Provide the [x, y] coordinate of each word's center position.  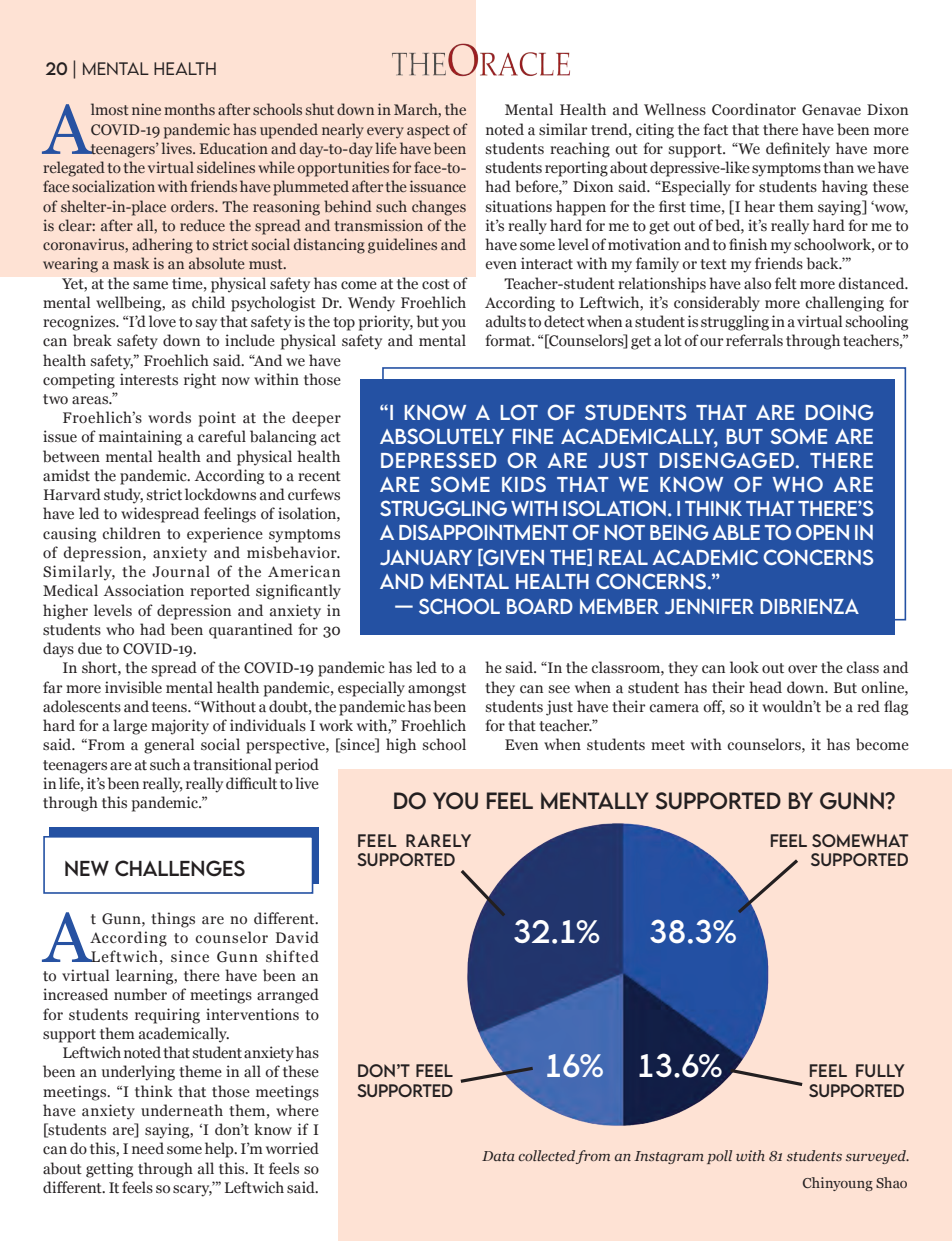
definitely [798, 150]
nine [146, 109]
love [162, 321]
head [765, 687]
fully [880, 1070]
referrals [754, 340]
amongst [437, 690]
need [148, 1148]
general [169, 746]
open [822, 532]
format [509, 340]
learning [146, 977]
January [426, 557]
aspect [428, 132]
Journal [181, 571]
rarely [438, 840]
